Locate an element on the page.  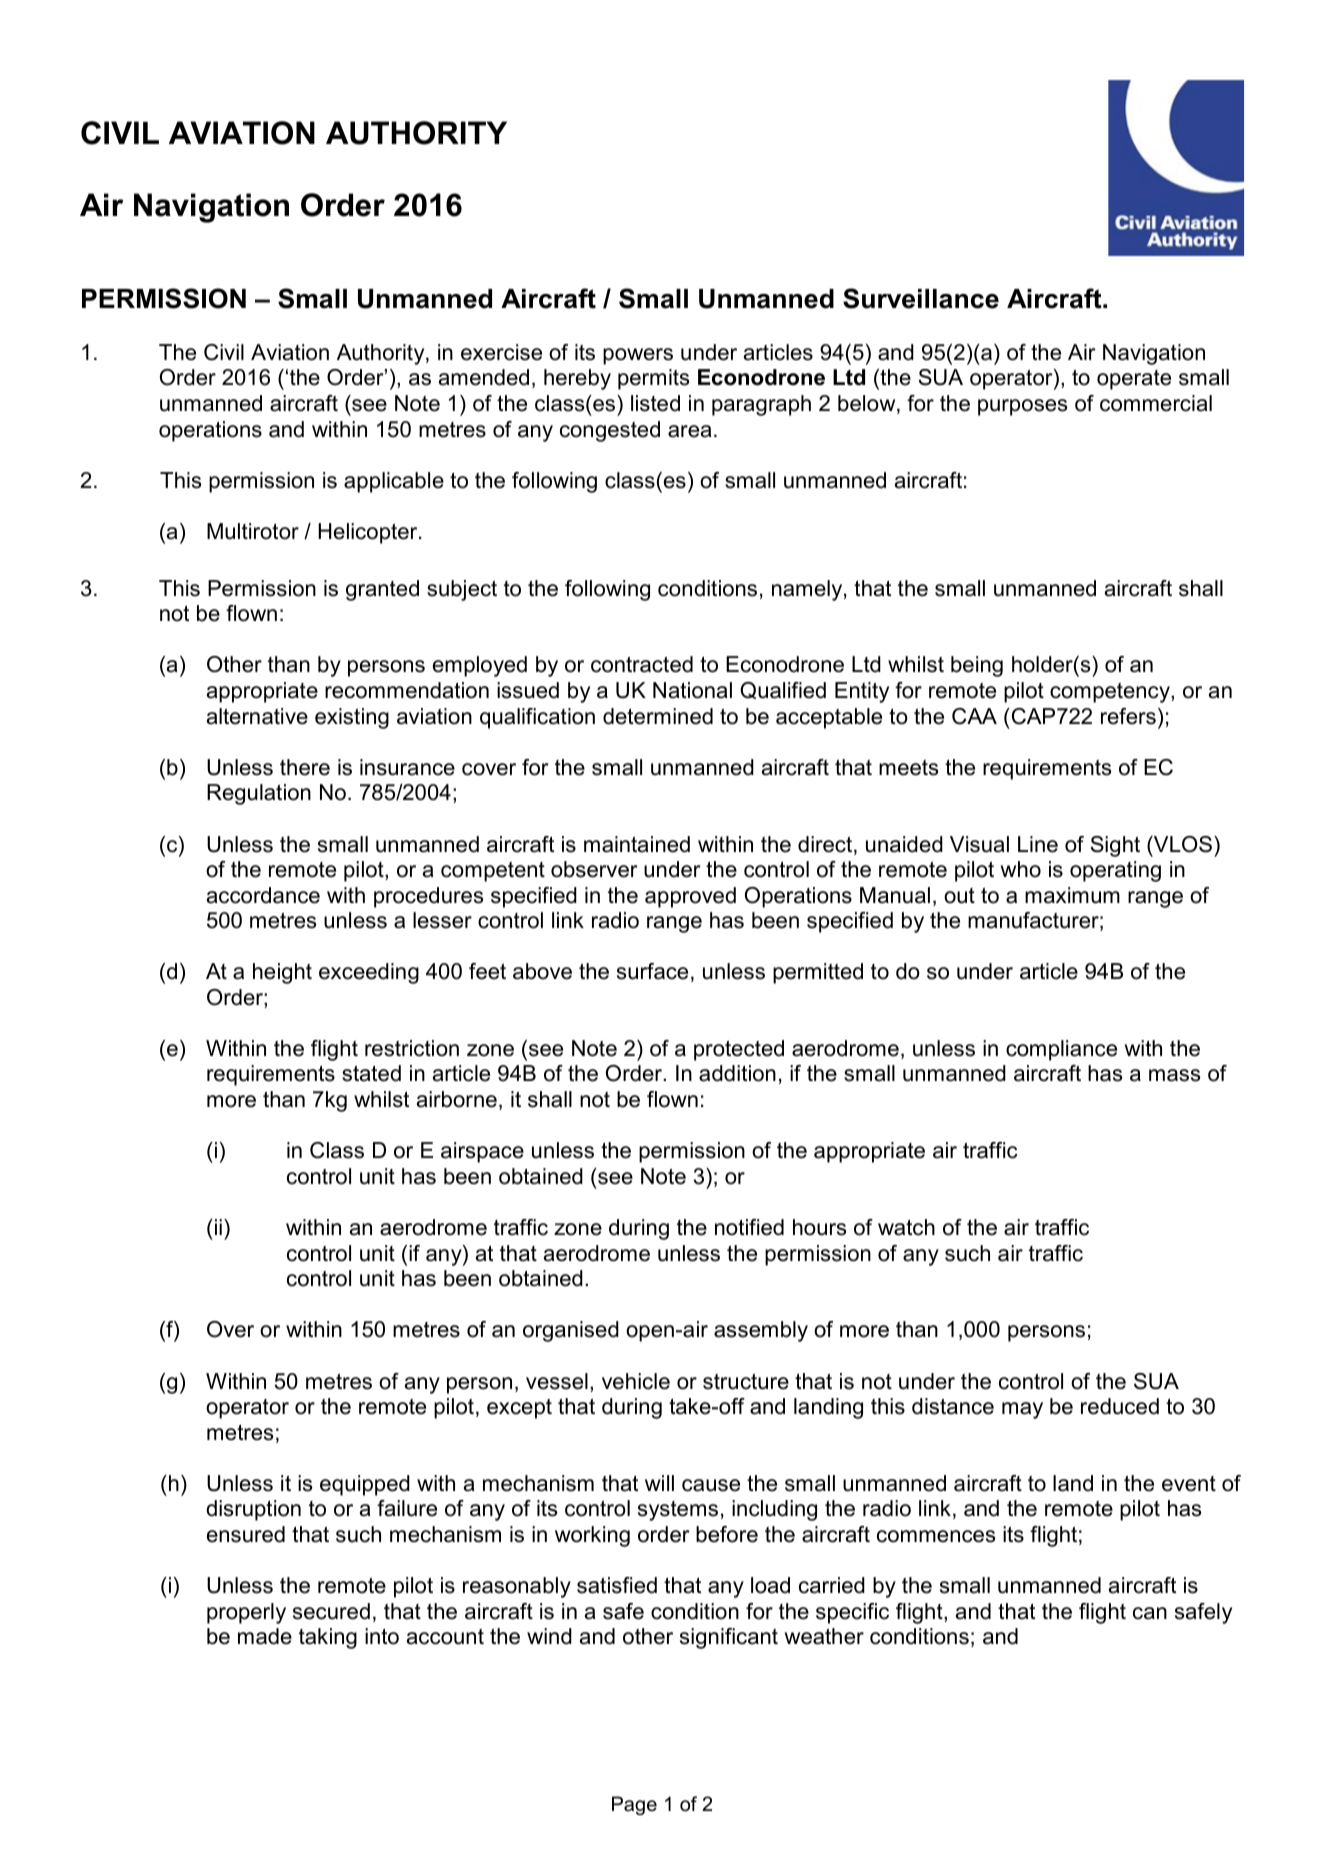
Page is located at coordinates (634, 1805).
